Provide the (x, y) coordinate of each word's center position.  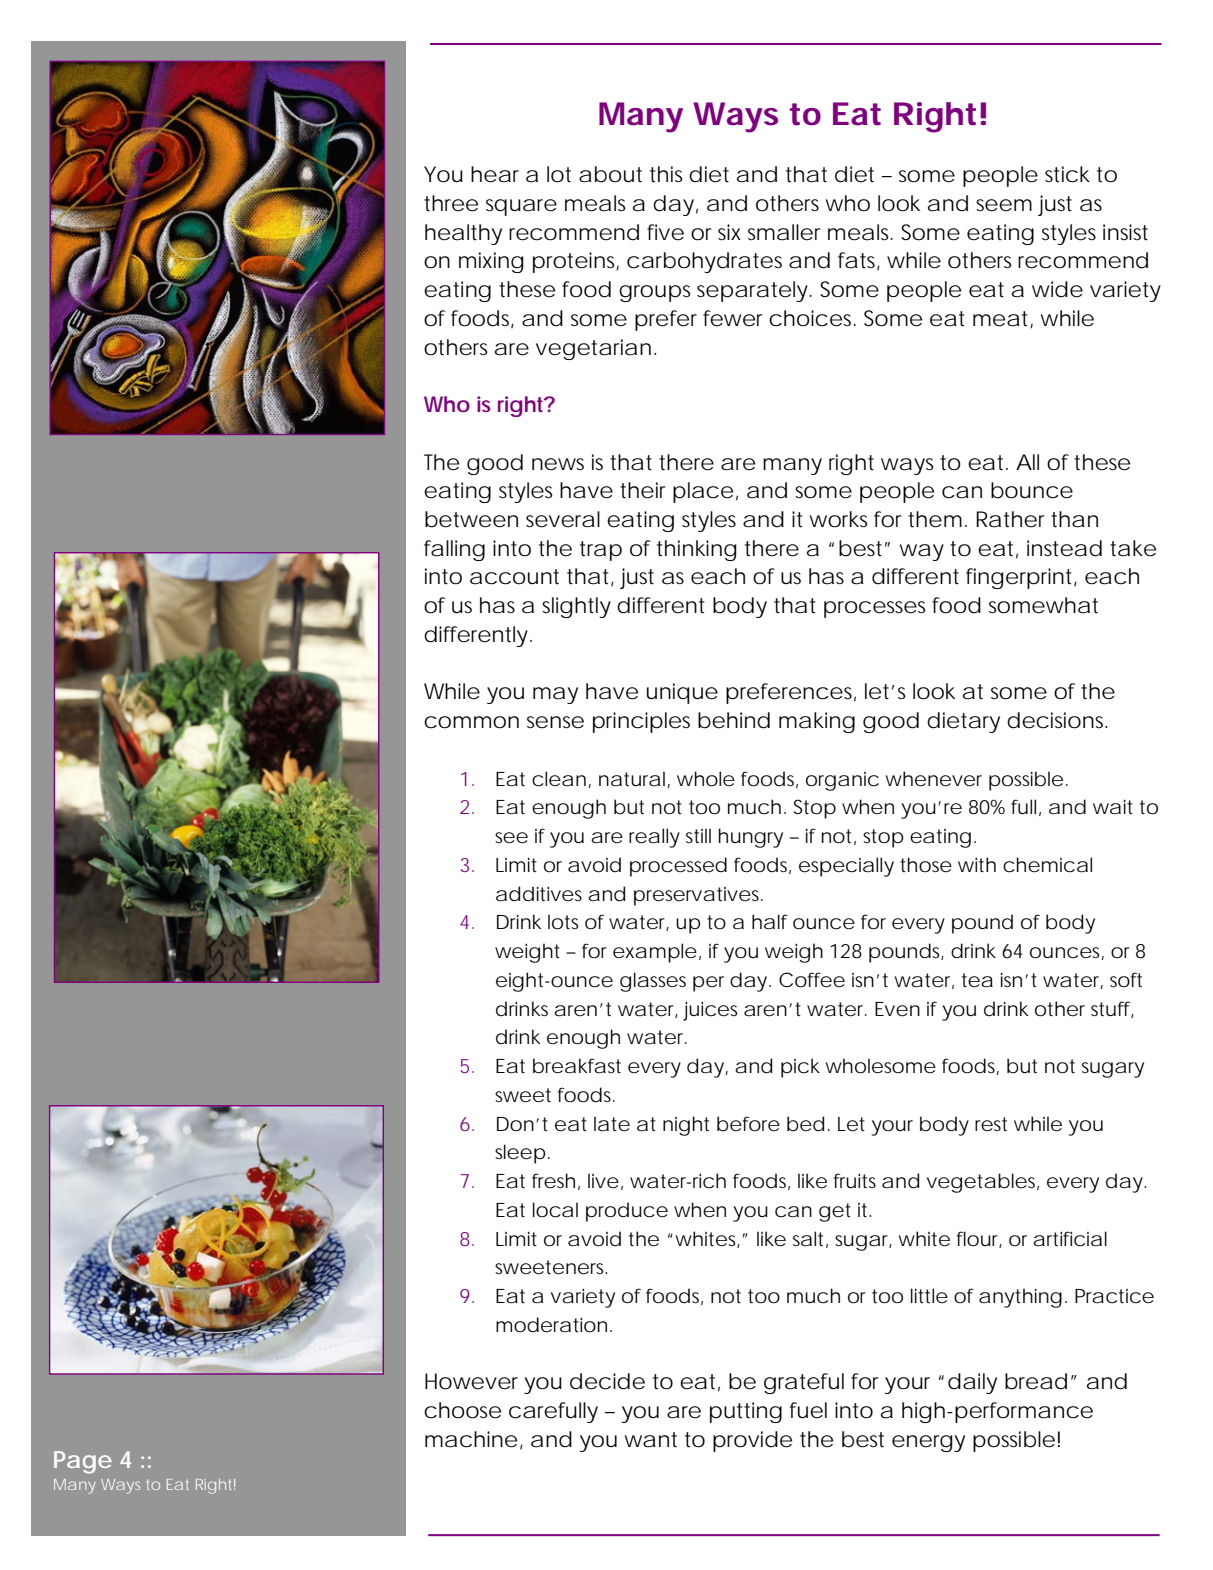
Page (83, 1462)
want (651, 1440)
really (654, 838)
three (451, 203)
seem (1004, 205)
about (610, 174)
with (977, 864)
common (471, 722)
